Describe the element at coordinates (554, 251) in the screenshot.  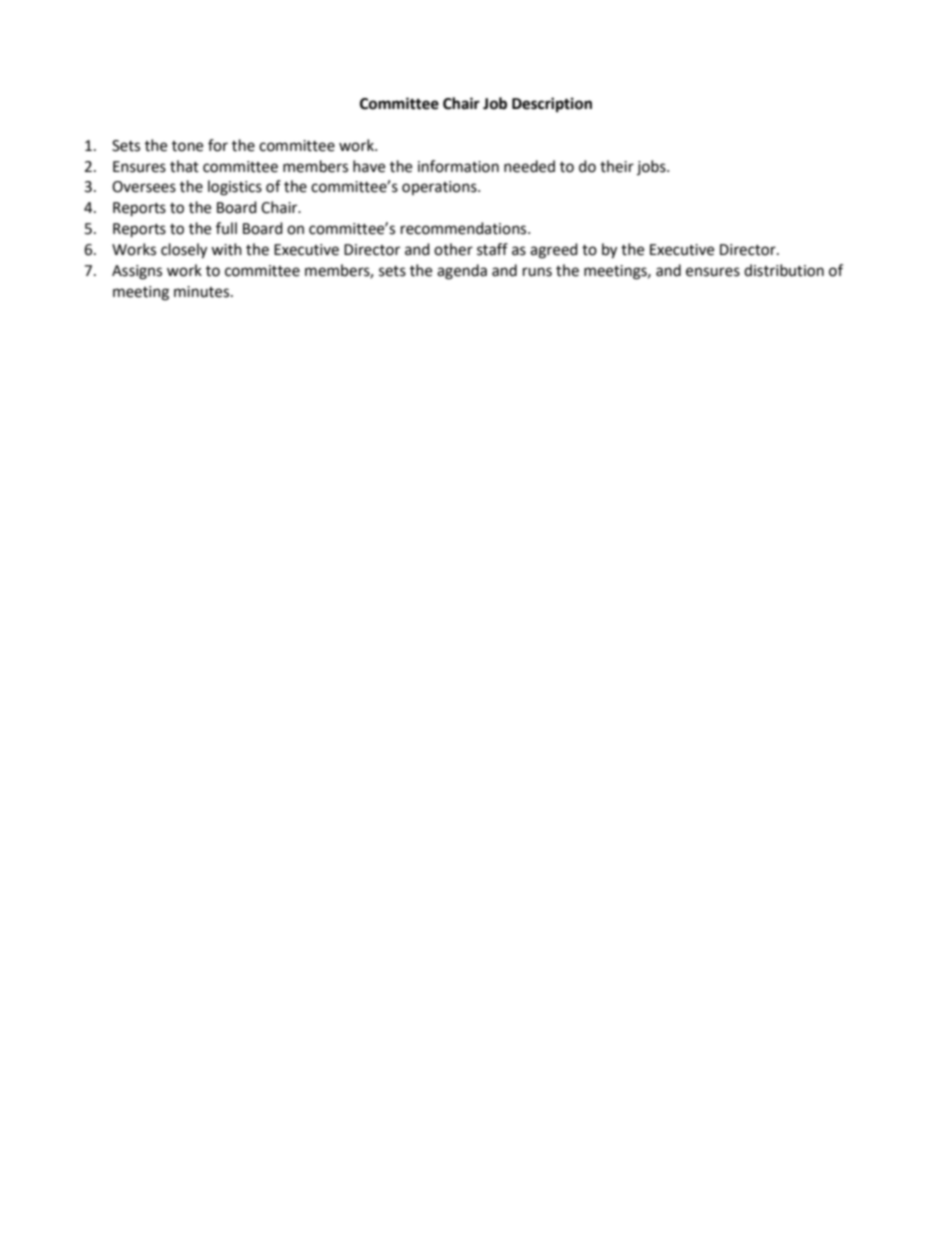
I see `agreed` at that location.
